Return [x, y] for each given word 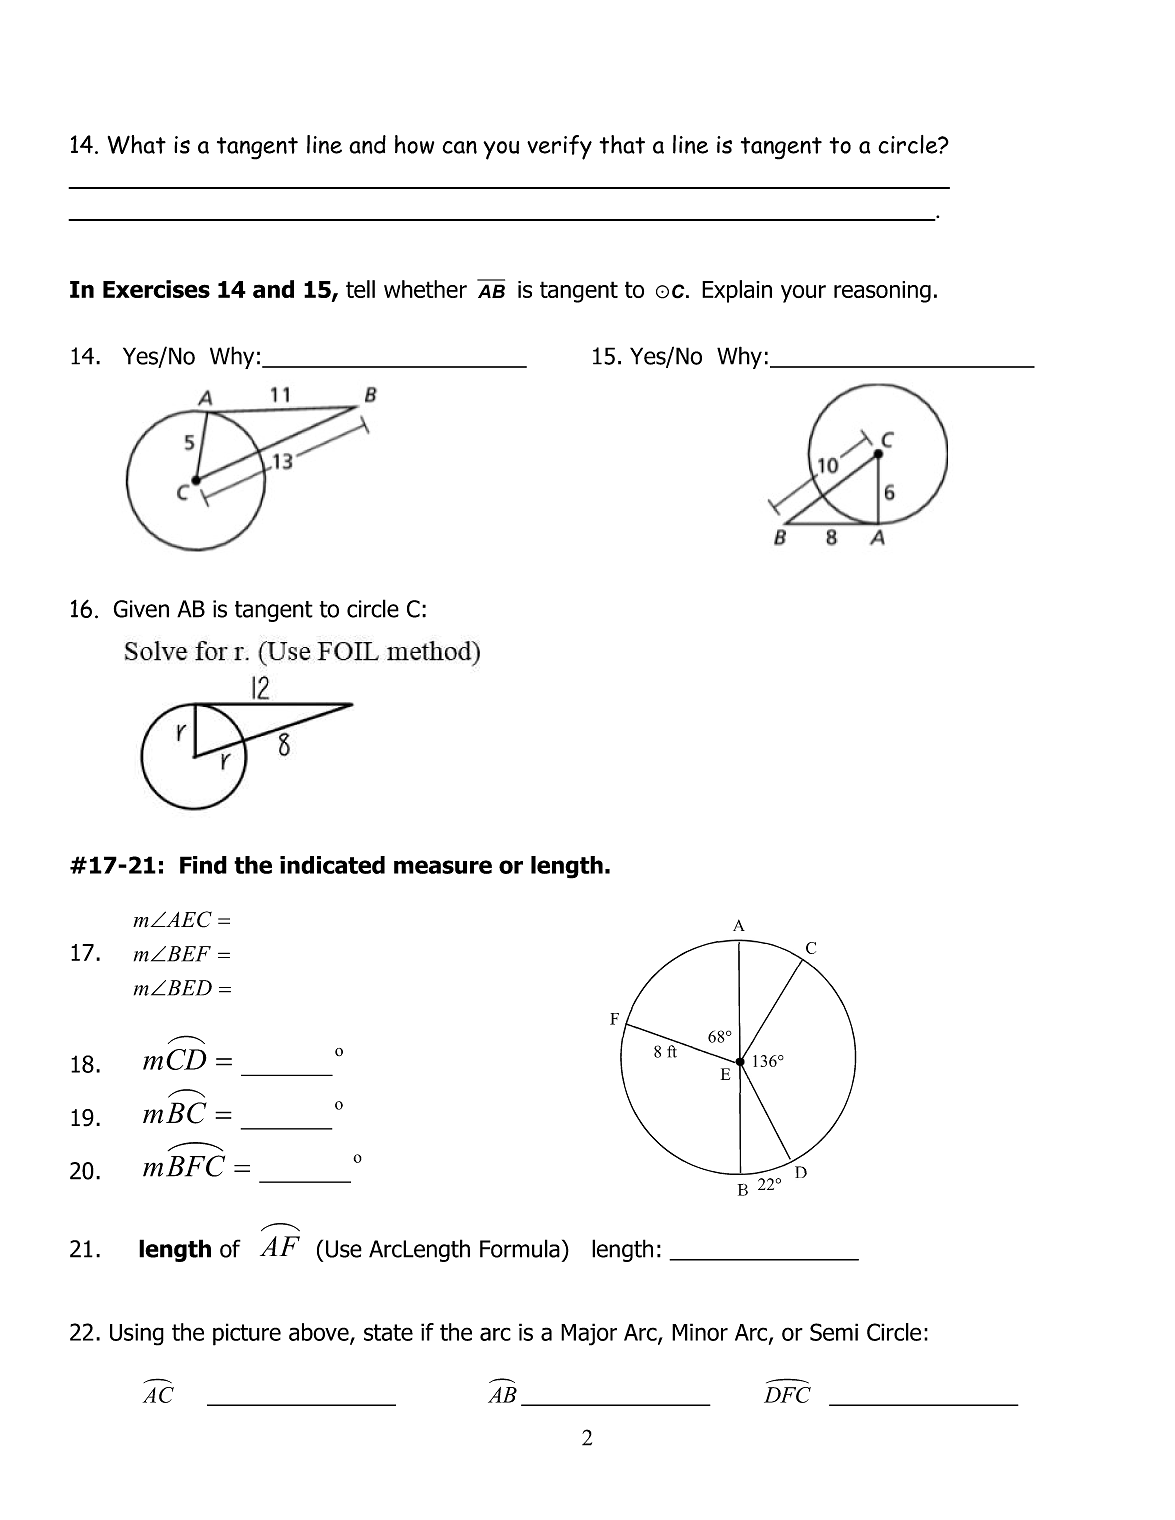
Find [203, 865]
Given [141, 609]
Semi [834, 1332]
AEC [188, 919]
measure [443, 867]
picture [247, 1334]
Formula [520, 1248]
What [137, 144]
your [803, 294]
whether [425, 289]
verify [559, 147]
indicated [332, 865]
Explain [737, 291]
